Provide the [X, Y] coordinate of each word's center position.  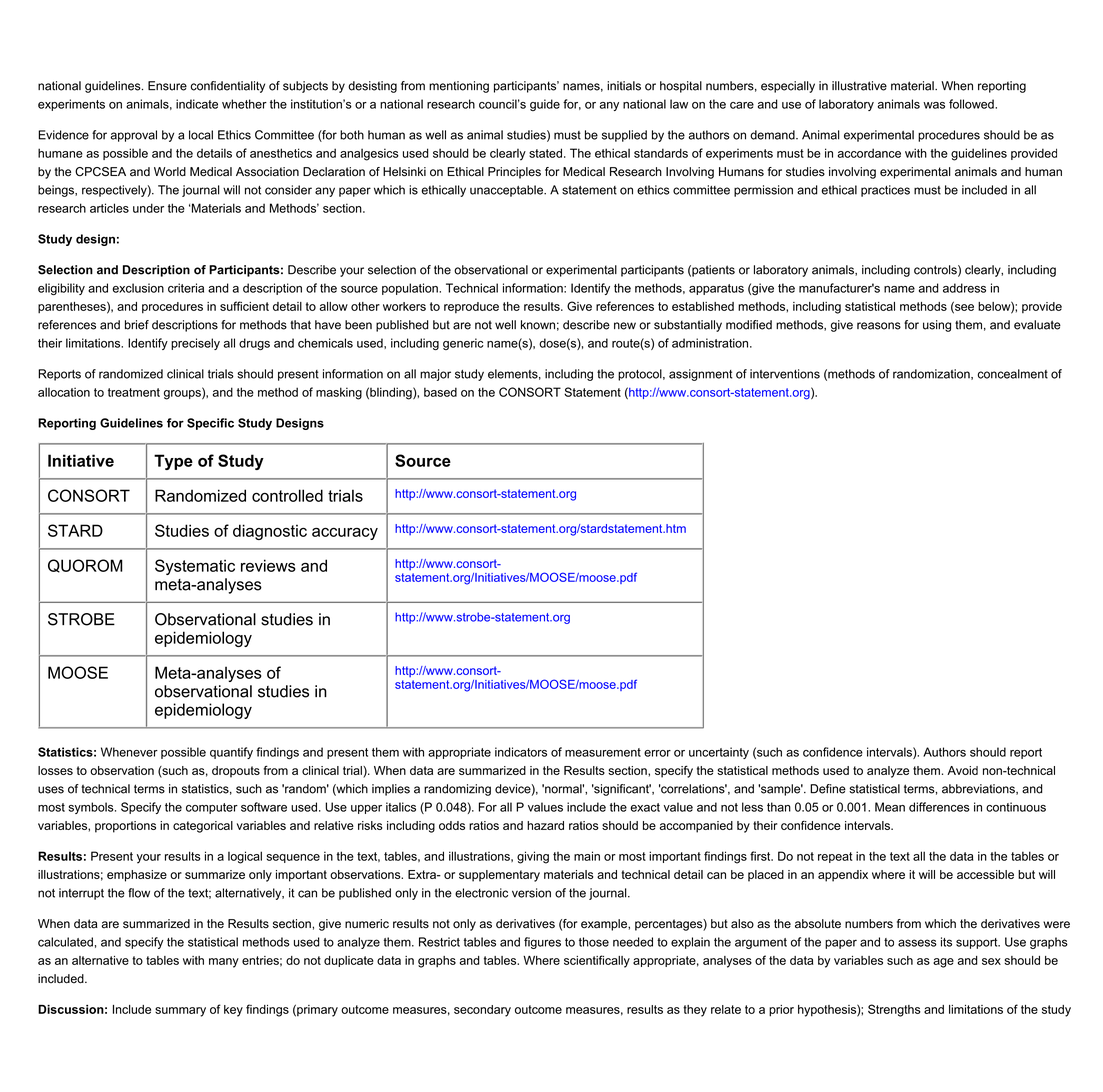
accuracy [345, 534]
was [934, 105]
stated [545, 153]
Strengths [894, 1010]
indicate [197, 104]
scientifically [597, 961]
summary [180, 1012]
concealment [1013, 374]
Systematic [195, 567]
